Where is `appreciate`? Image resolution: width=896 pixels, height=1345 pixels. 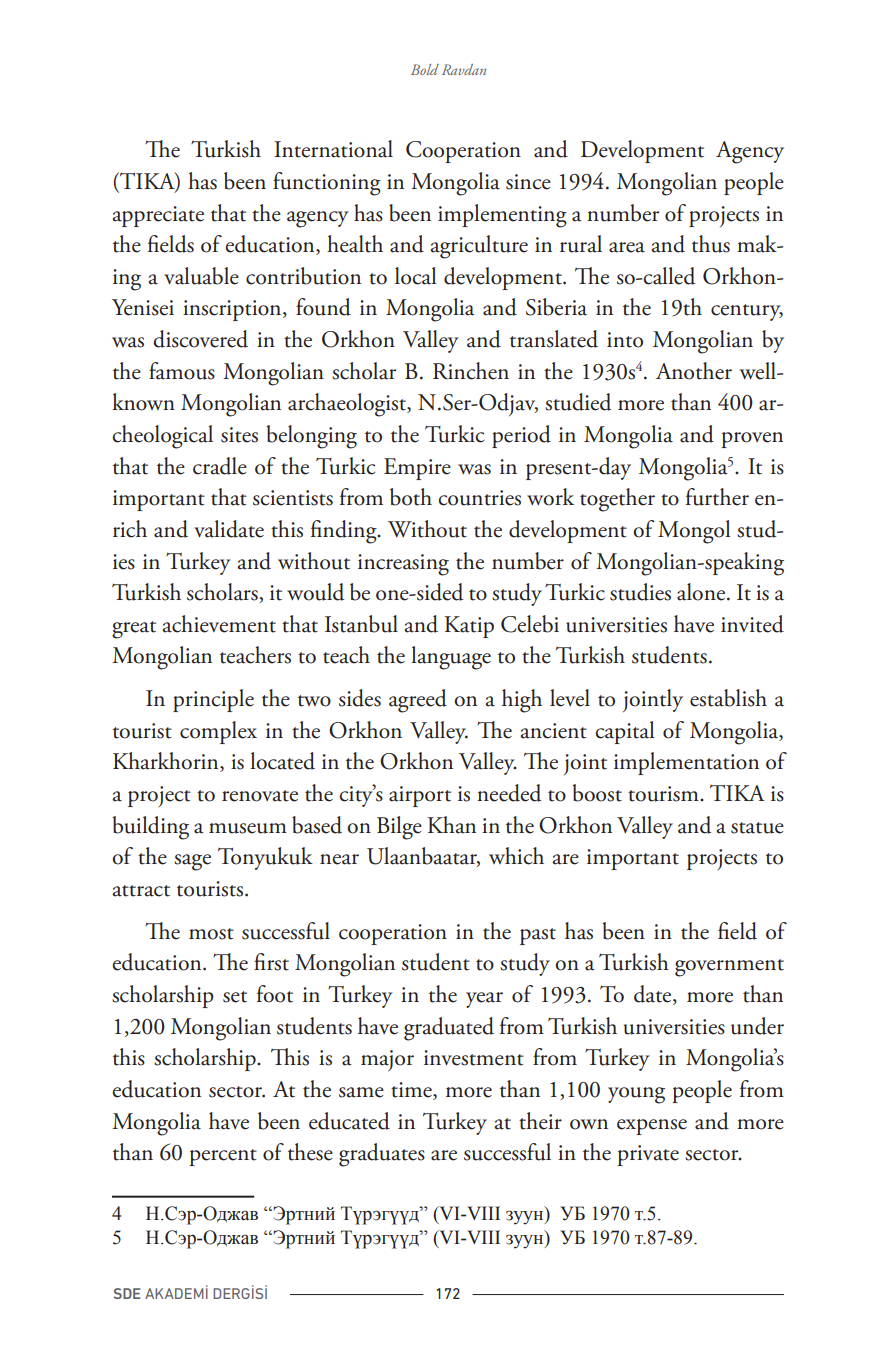
appreciate is located at coordinates (158, 216).
